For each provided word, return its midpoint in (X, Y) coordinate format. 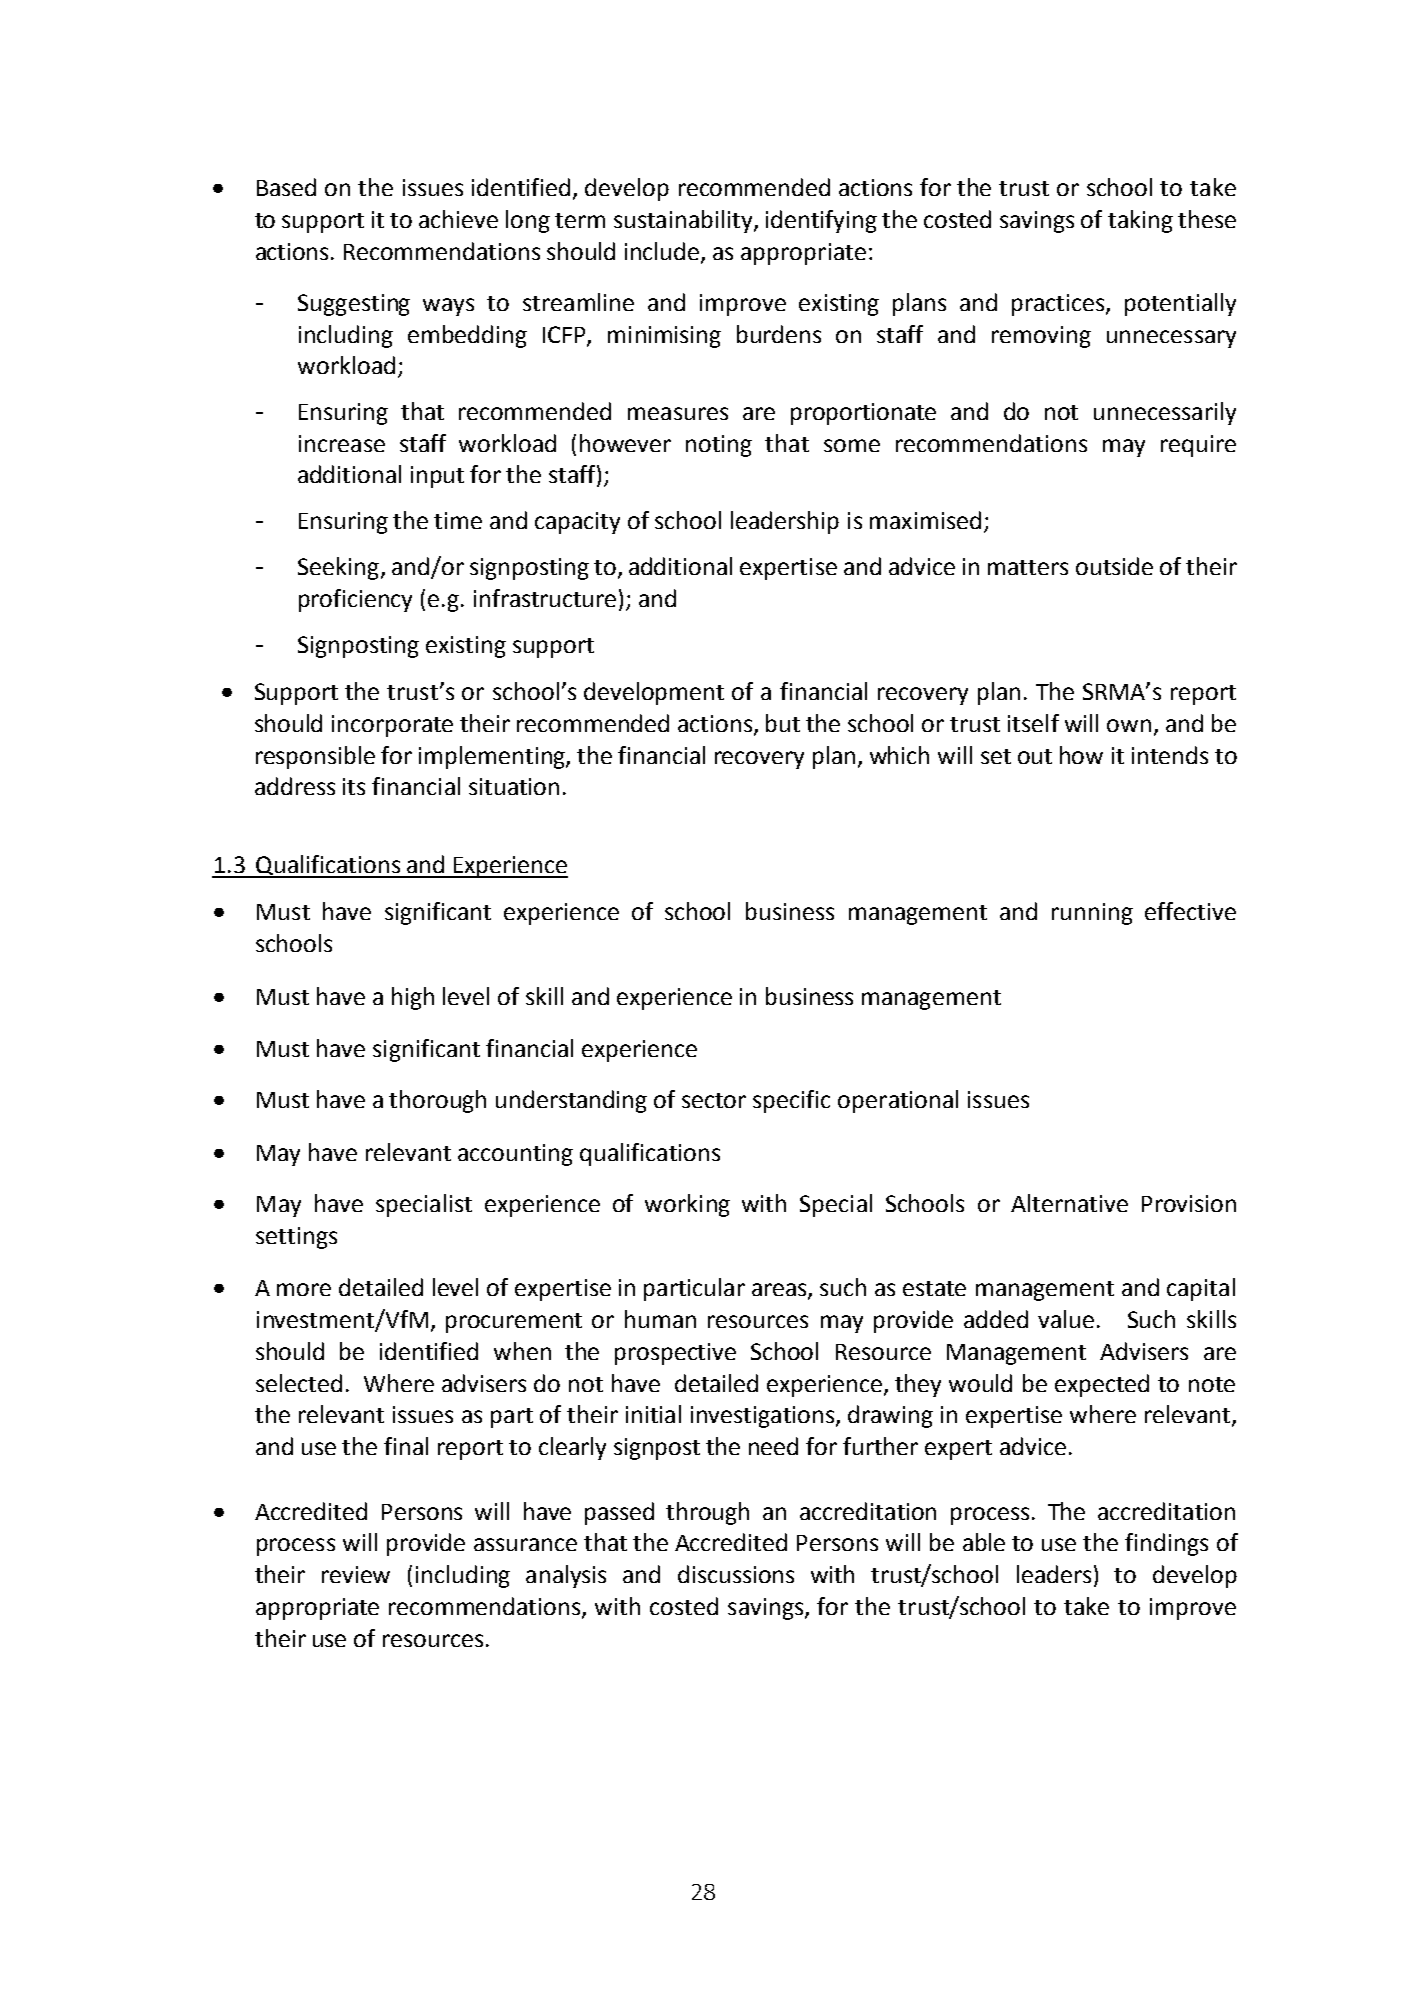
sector (714, 1100)
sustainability (684, 221)
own (1129, 725)
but (783, 723)
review (356, 1574)
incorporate (392, 726)
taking (1140, 221)
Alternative (1069, 1203)
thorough (437, 1101)
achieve (458, 219)
